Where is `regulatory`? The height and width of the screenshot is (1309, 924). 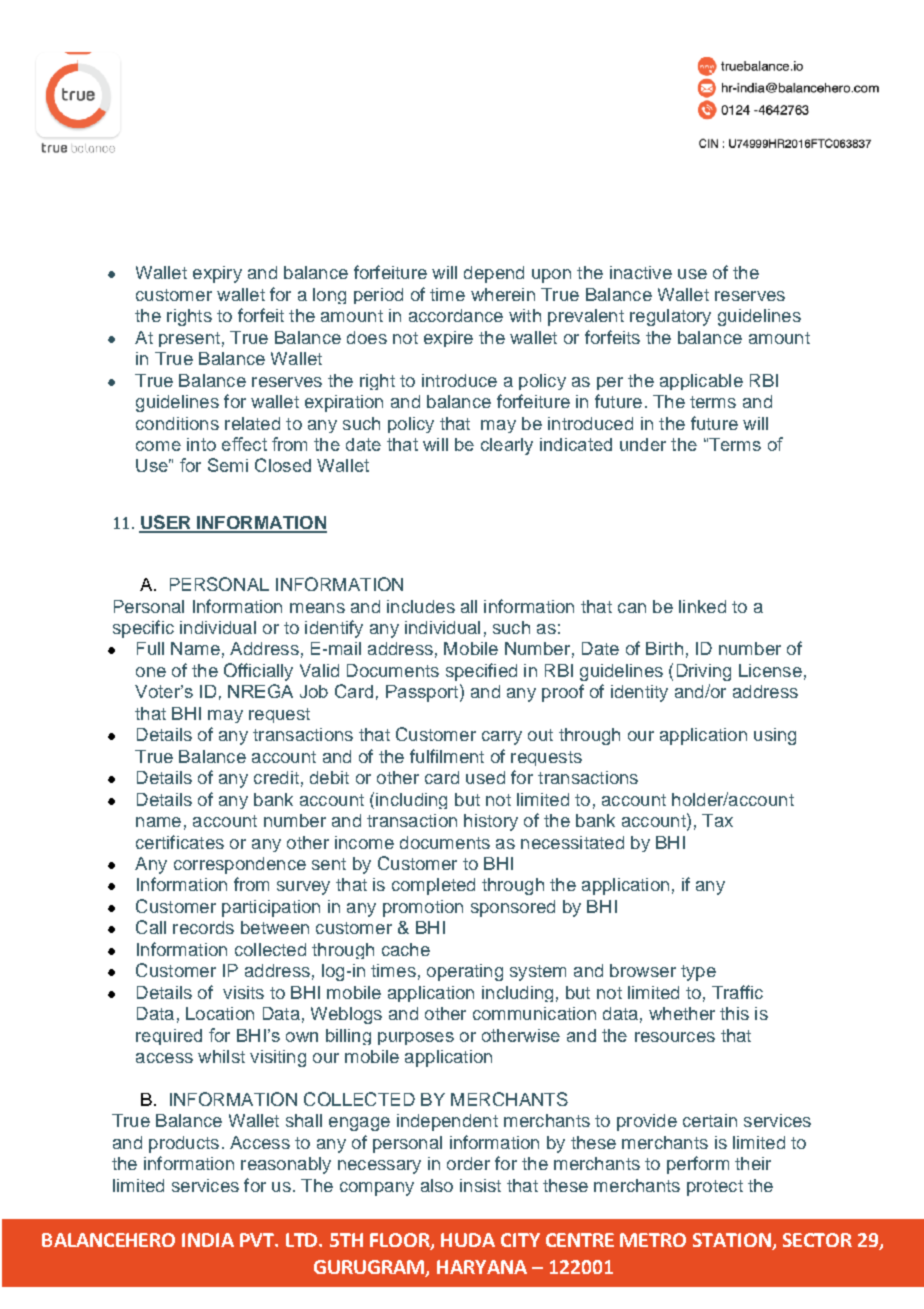 regulatory is located at coordinates (670, 317).
